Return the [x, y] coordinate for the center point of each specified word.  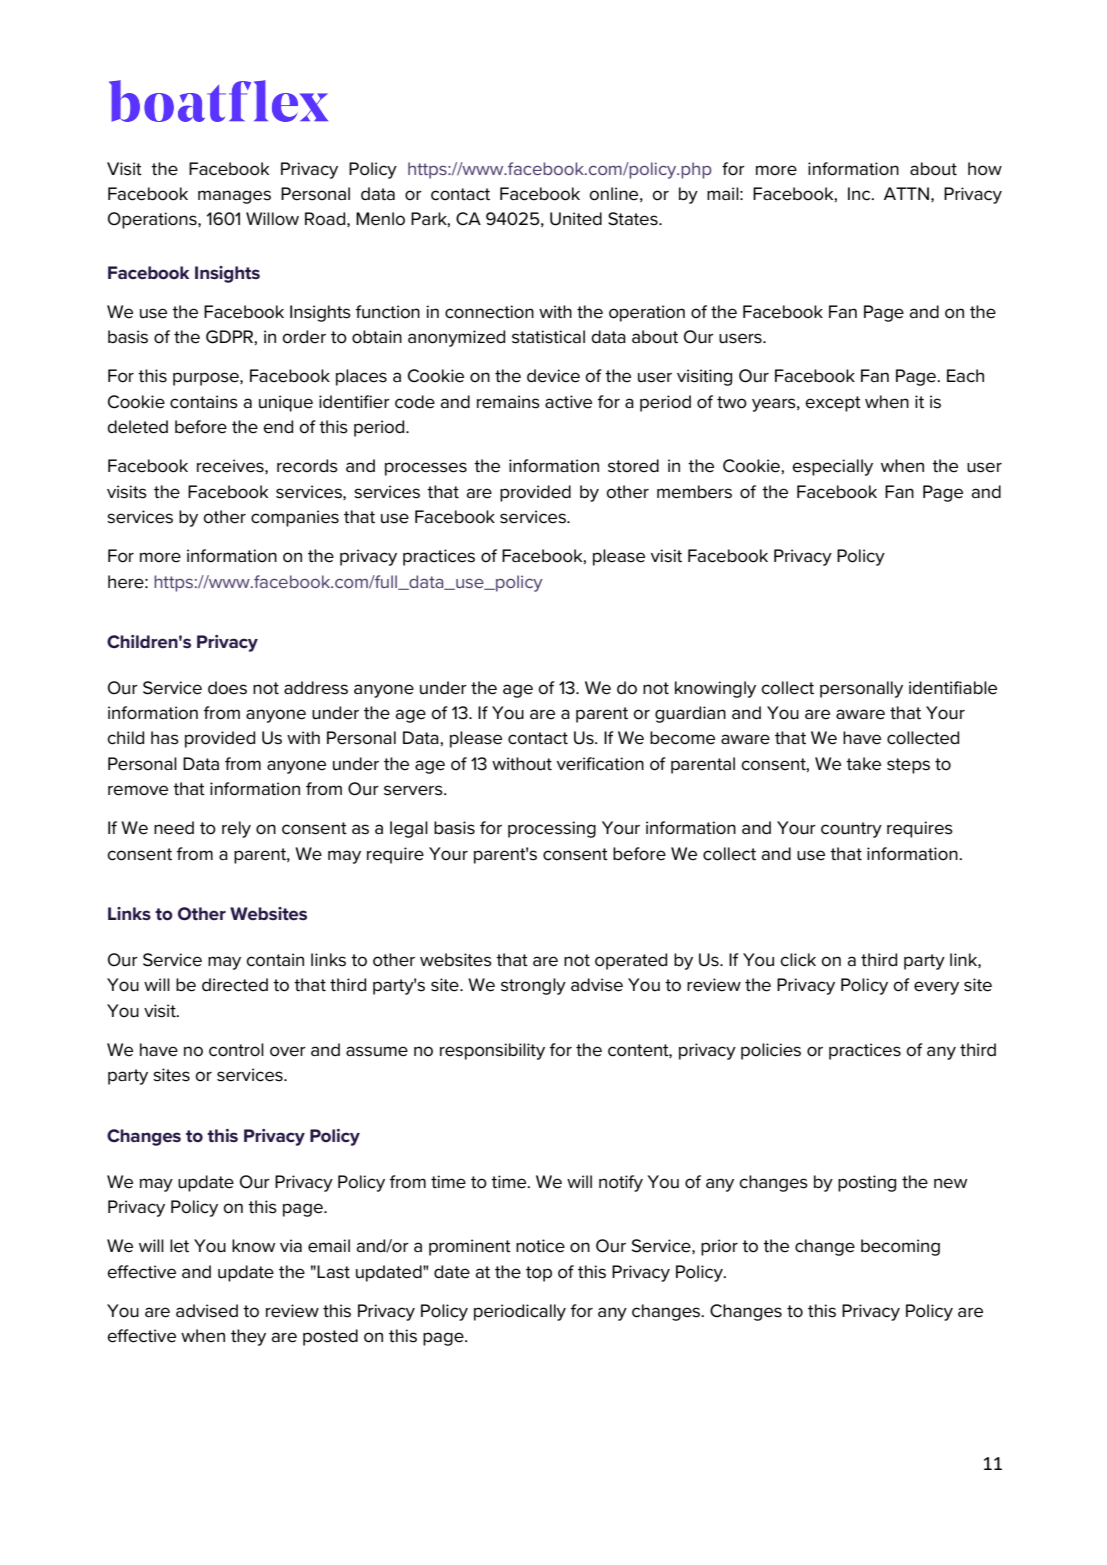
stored [633, 466]
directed [235, 985]
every [936, 988]
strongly [533, 986]
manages [234, 197]
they [248, 1337]
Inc [860, 194]
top [539, 1274]
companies [295, 518]
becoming [900, 1247]
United [576, 219]
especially [832, 467]
